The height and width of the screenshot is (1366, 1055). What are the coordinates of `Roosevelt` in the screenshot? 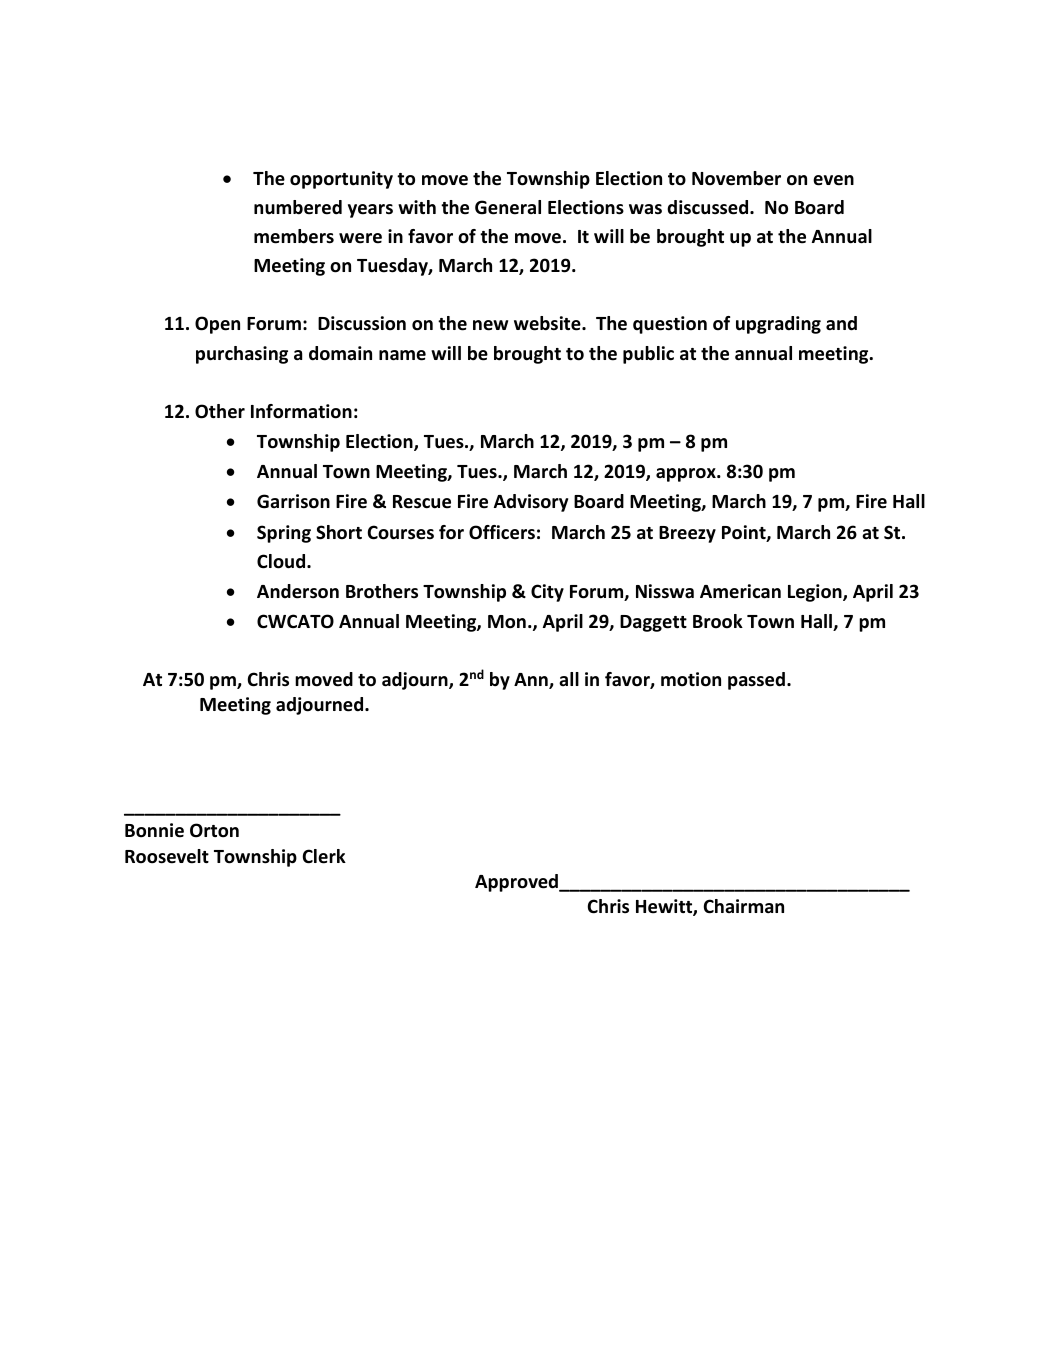 It's located at (167, 856).
